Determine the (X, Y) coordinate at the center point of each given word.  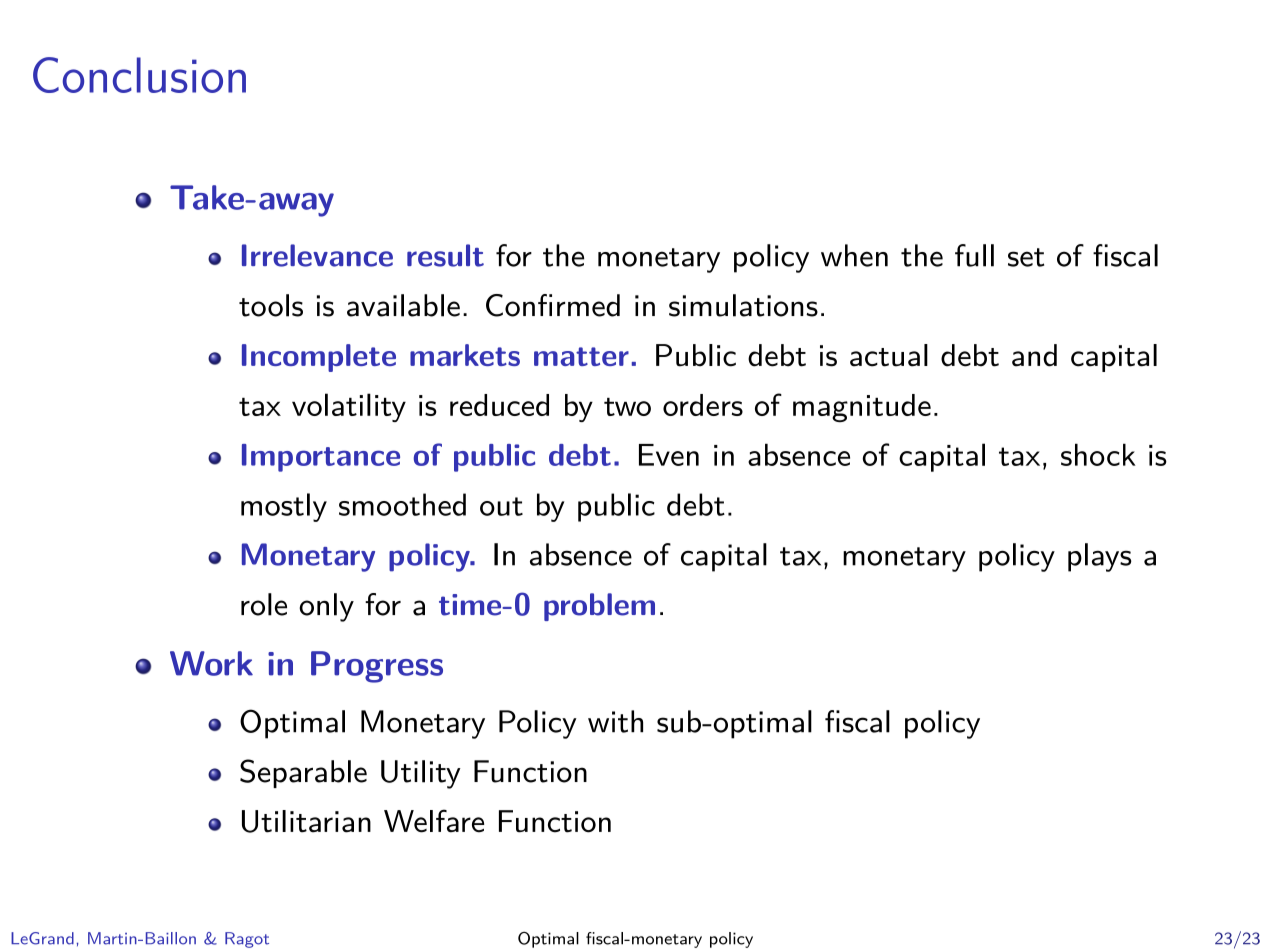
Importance (321, 458)
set (1026, 257)
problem (599, 607)
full (974, 255)
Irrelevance (317, 255)
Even (669, 455)
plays (1100, 557)
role (264, 604)
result (445, 255)
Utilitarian (306, 821)
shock (1098, 454)
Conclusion (139, 75)
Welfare (434, 821)
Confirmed (553, 305)
